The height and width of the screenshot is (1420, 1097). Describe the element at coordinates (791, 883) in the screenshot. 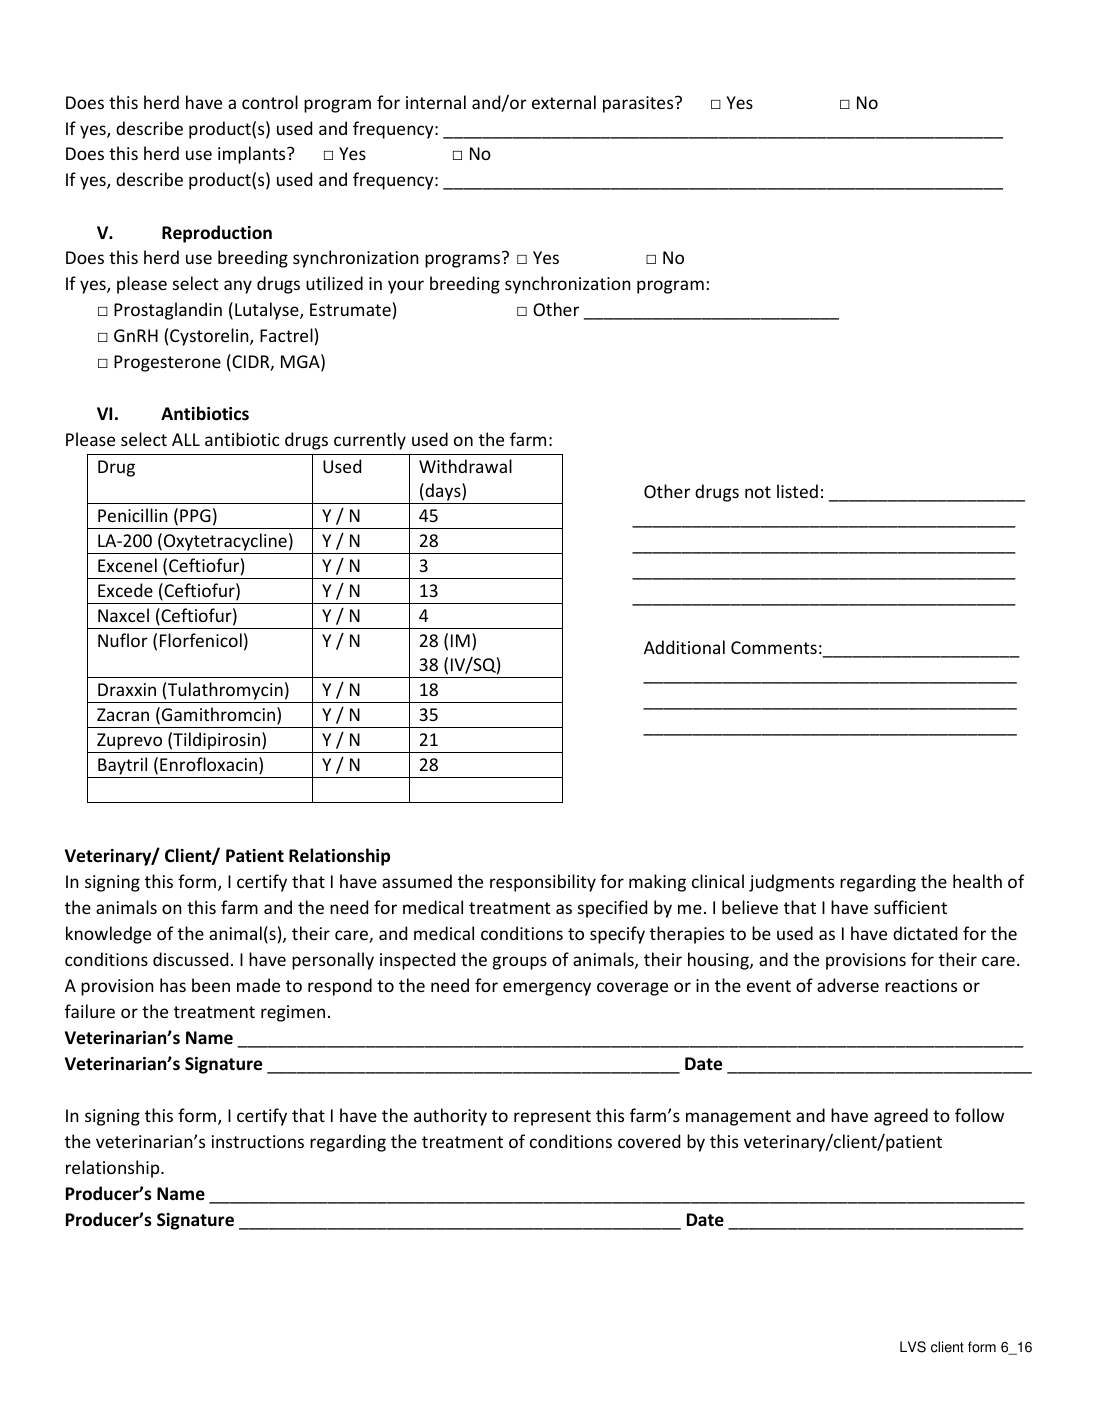

I see `judgments` at that location.
